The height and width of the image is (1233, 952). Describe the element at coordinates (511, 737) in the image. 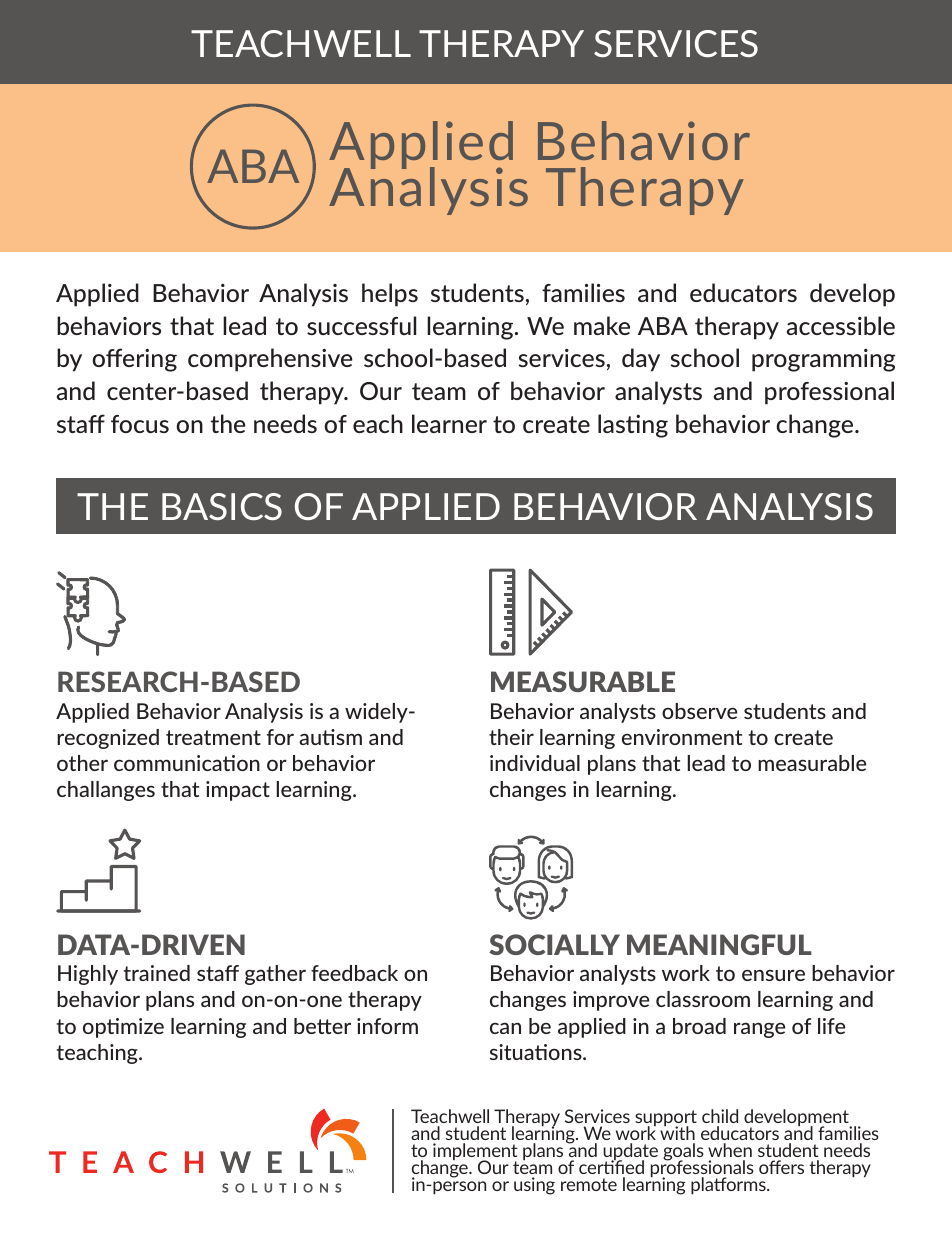

I see `their` at that location.
